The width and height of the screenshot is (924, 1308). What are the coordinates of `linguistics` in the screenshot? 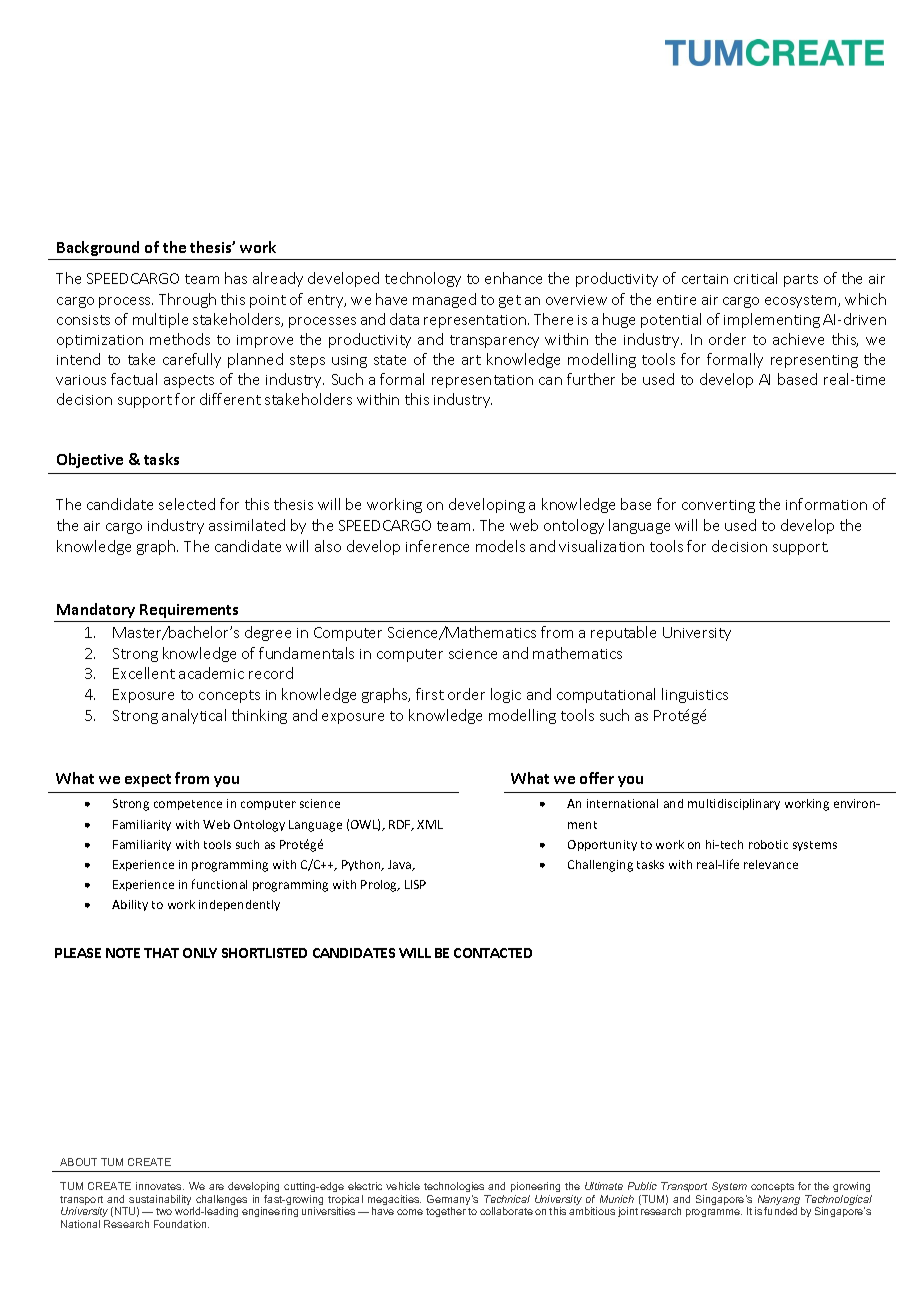 It's located at (695, 695).
